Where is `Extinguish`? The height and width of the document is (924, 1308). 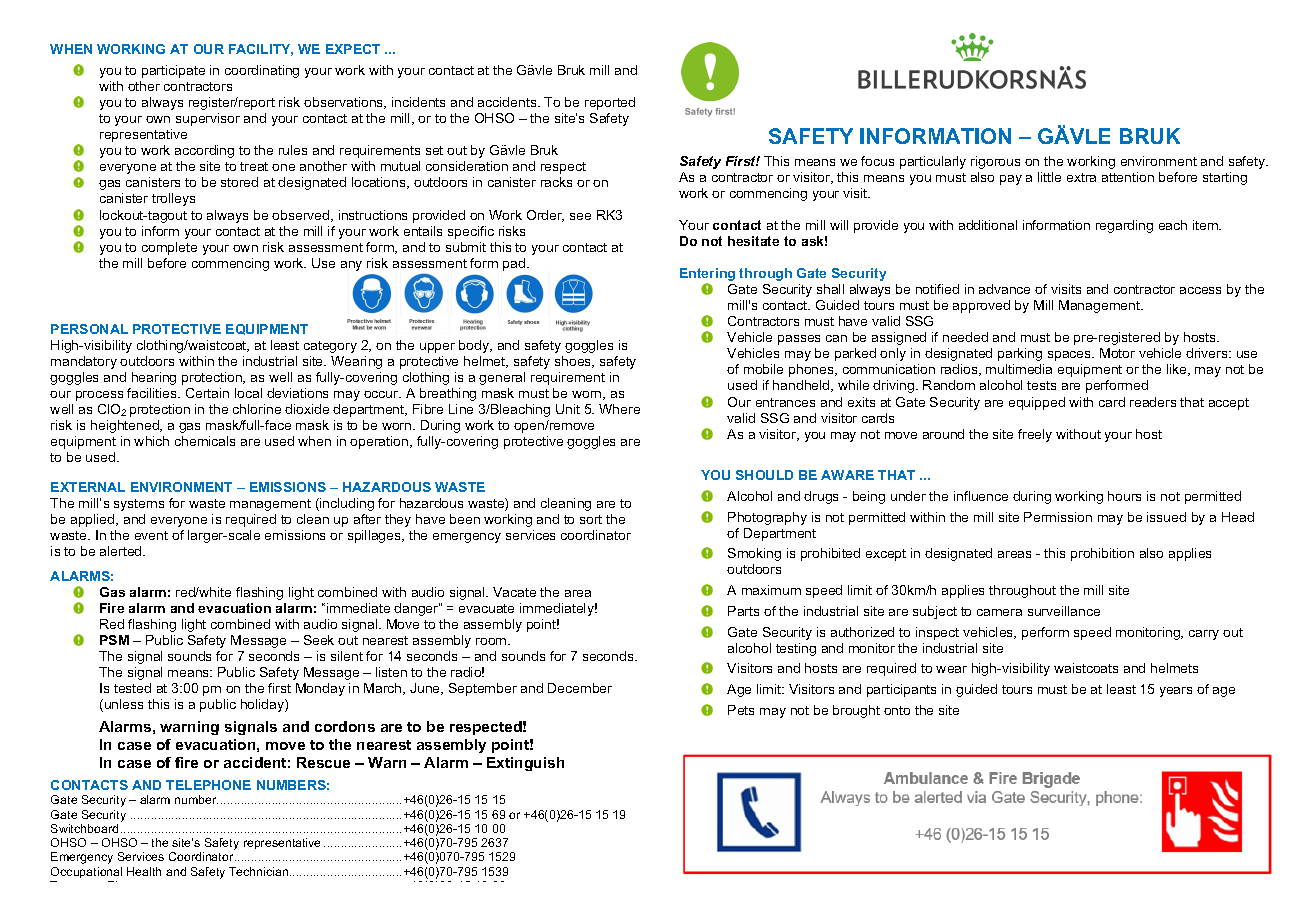 Extinguish is located at coordinates (525, 764).
